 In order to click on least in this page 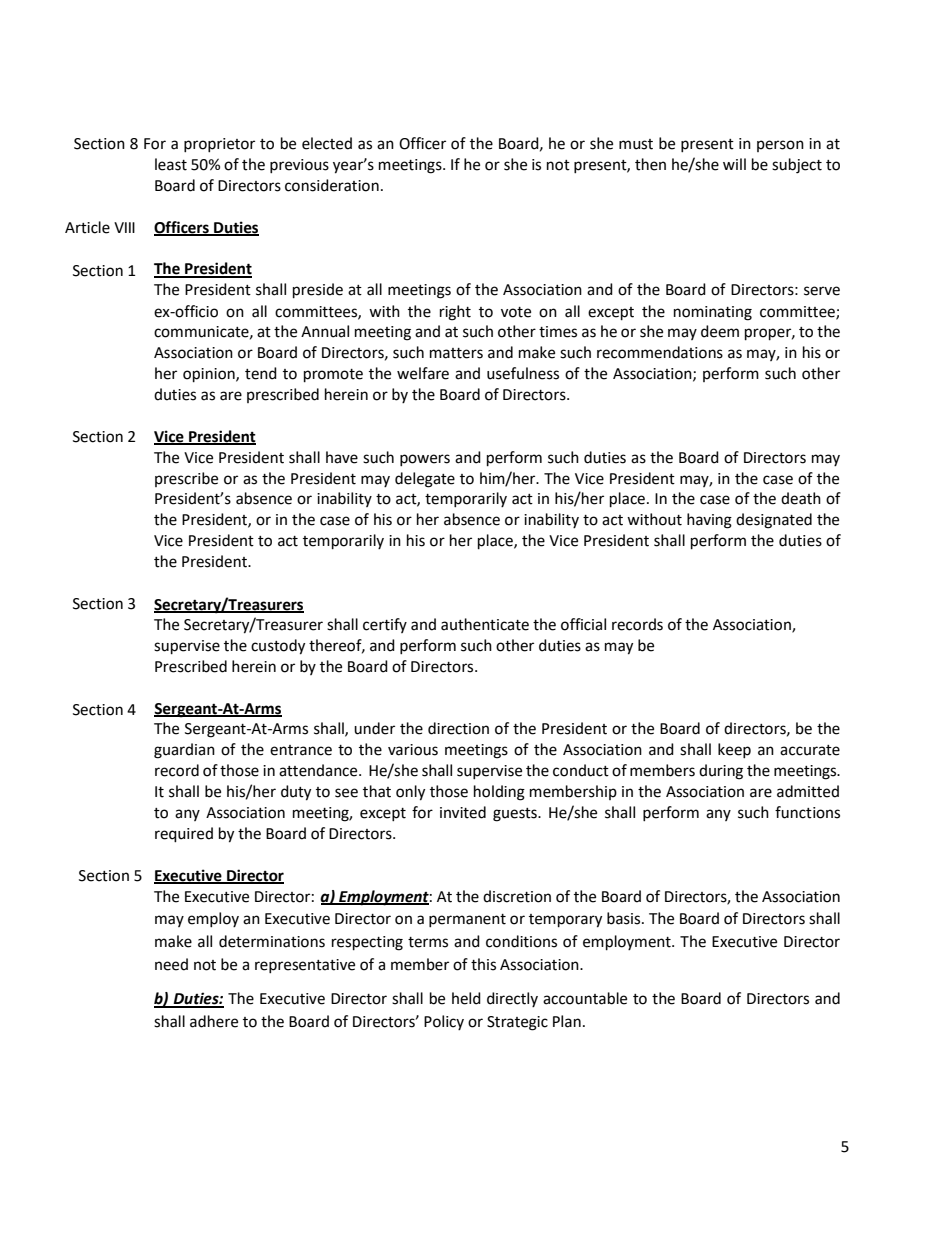, I will do `click(171, 164)`.
